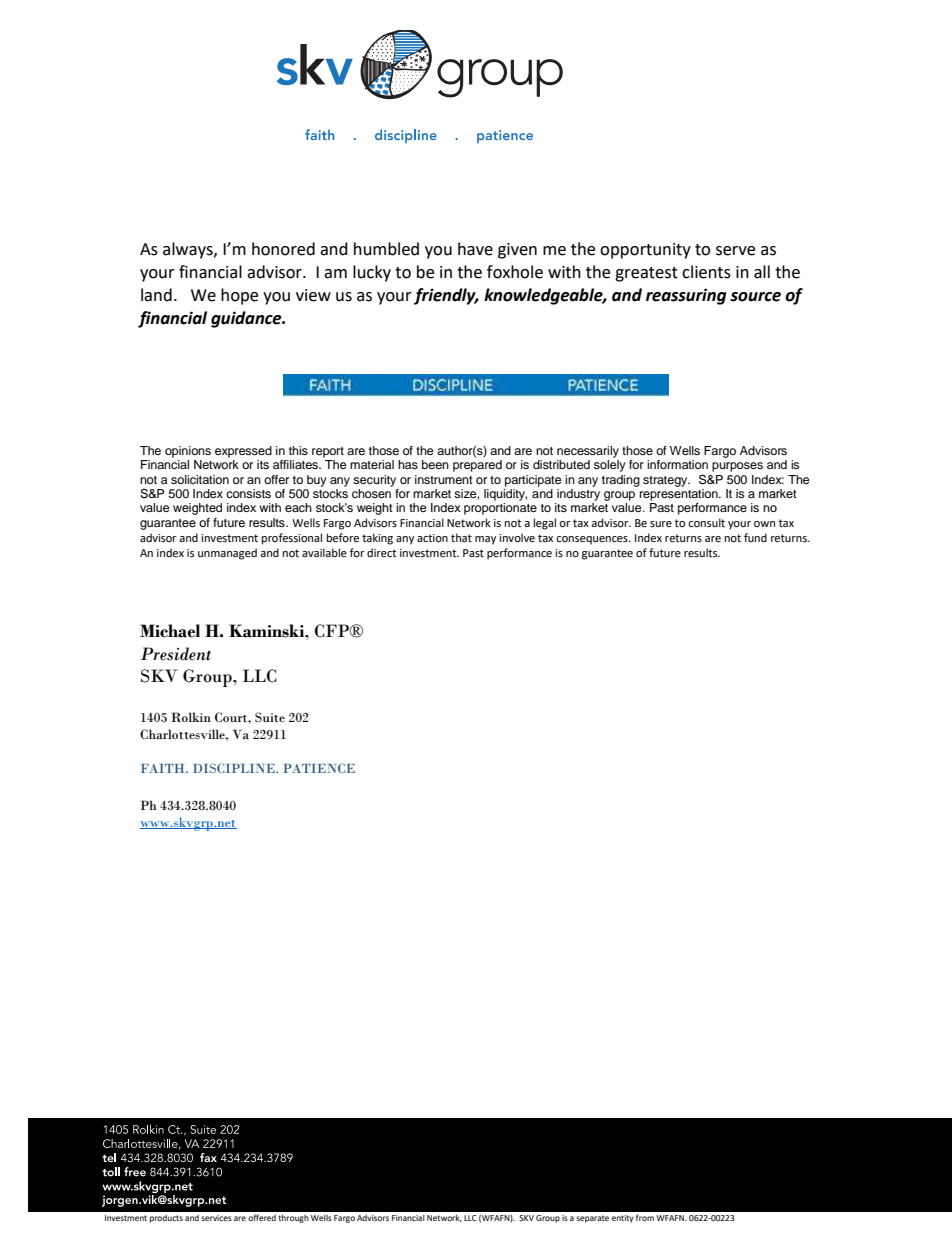  I want to click on have, so click(475, 249).
